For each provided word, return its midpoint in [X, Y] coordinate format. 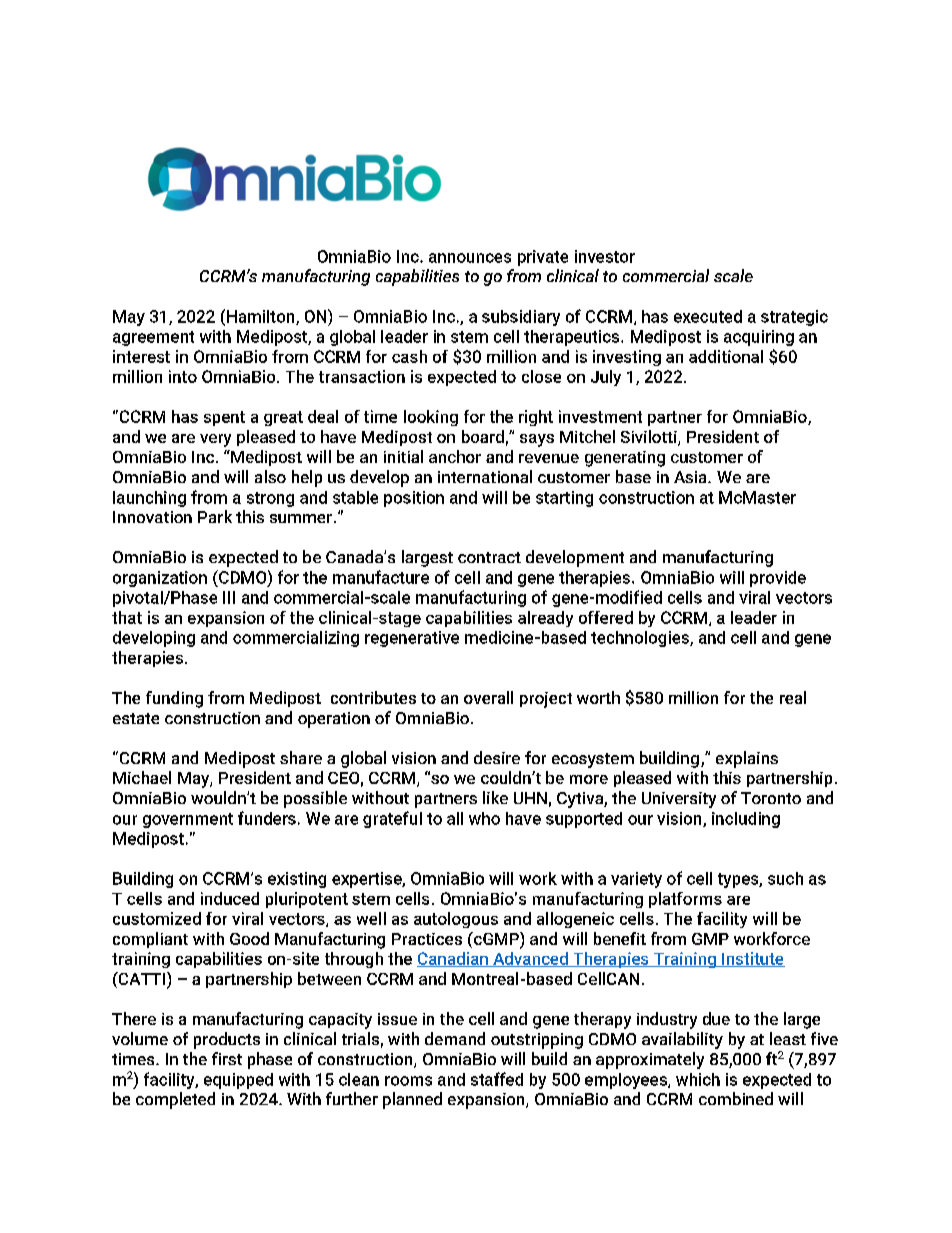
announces [470, 258]
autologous [456, 920]
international [485, 476]
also [270, 476]
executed [708, 316]
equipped [238, 1081]
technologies [641, 639]
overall [488, 697]
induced [230, 898]
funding [174, 699]
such [785, 878]
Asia [691, 477]
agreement [153, 338]
